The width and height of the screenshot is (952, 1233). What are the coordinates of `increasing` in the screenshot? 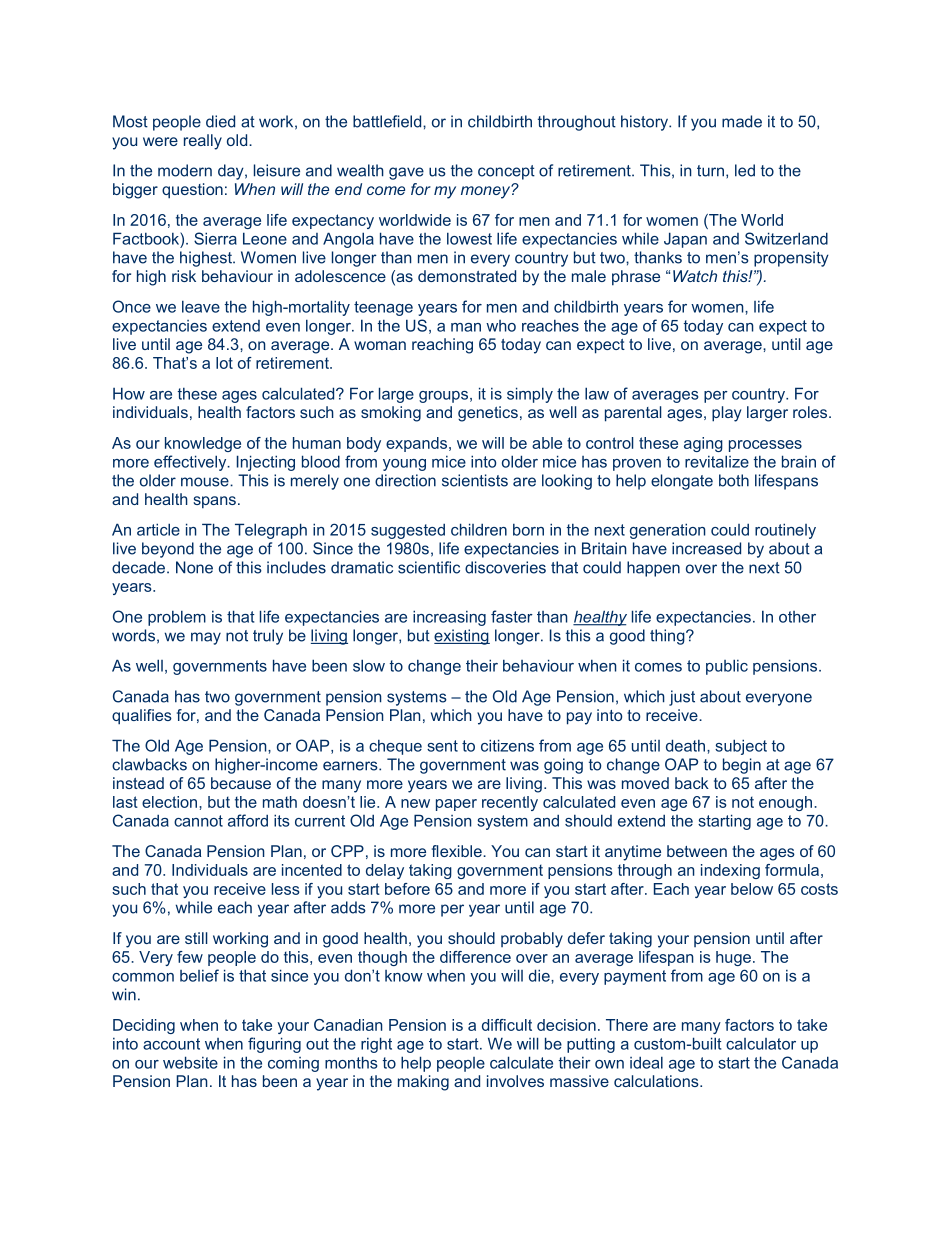 It's located at (449, 618).
